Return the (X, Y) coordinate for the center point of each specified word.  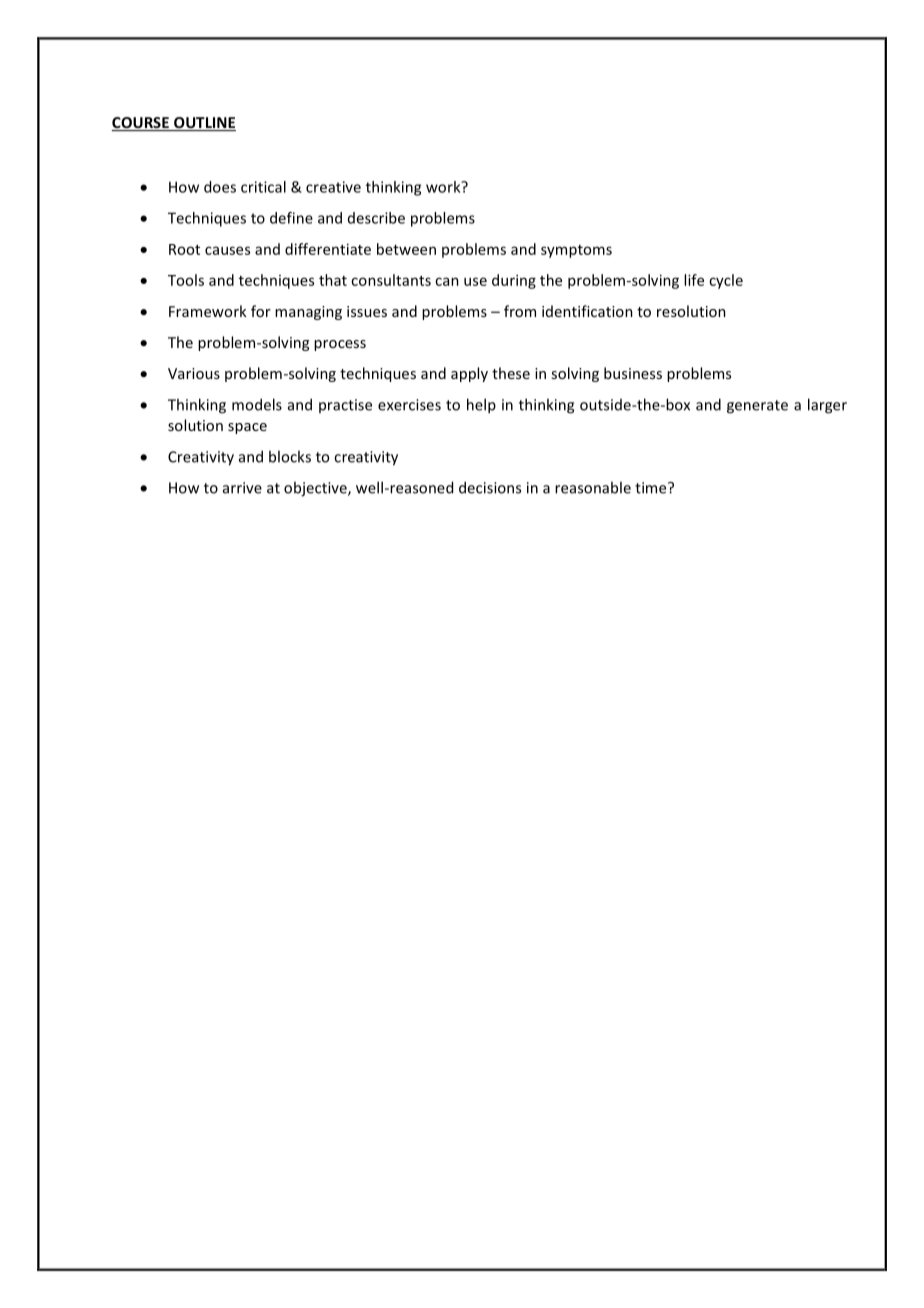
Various (194, 373)
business (633, 373)
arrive (242, 488)
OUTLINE (204, 124)
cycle (726, 281)
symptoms (576, 251)
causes (227, 250)
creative (333, 187)
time (652, 488)
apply (469, 374)
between (406, 249)
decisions (490, 487)
